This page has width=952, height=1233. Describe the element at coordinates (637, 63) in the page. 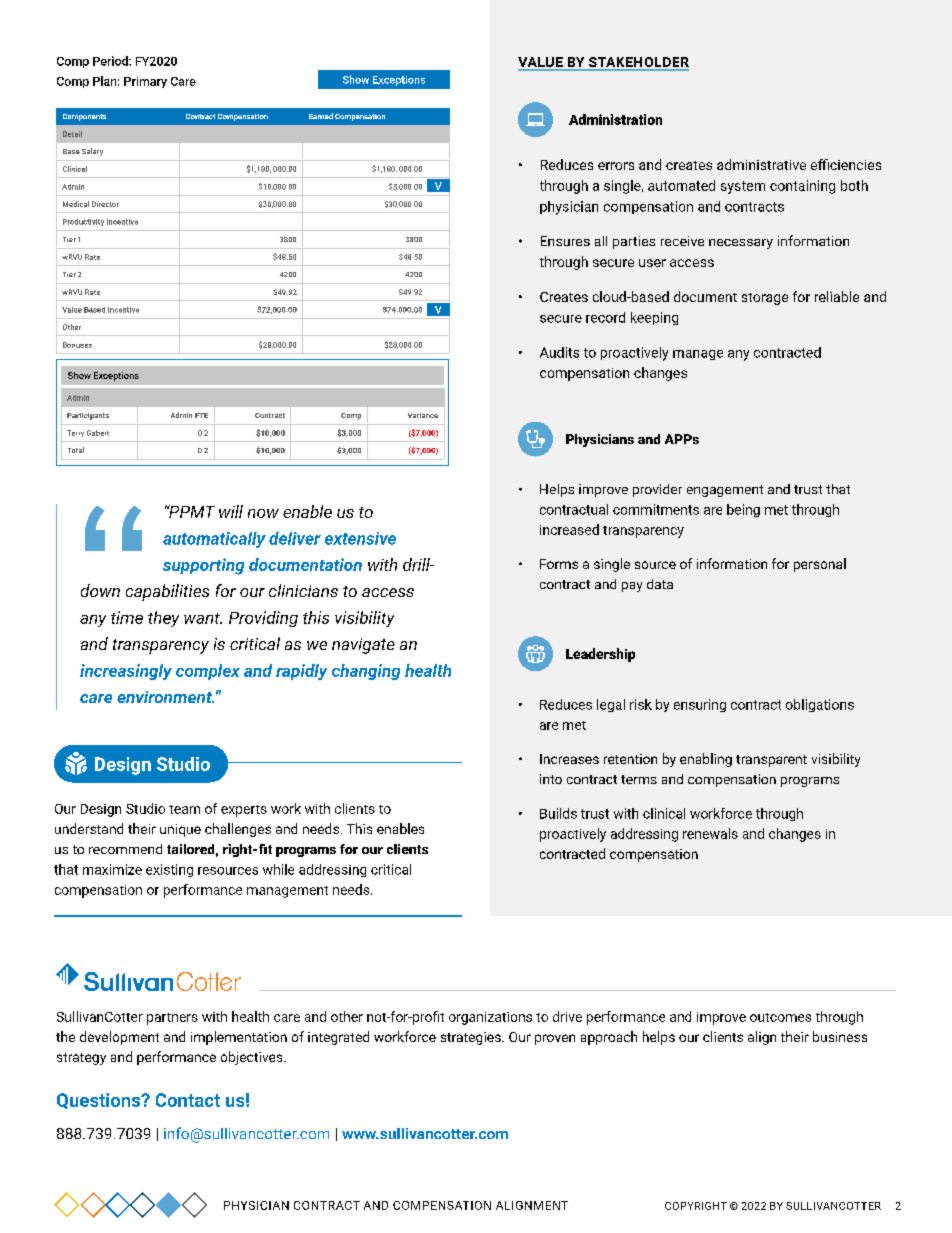

I see `STAKEHOLDER` at that location.
